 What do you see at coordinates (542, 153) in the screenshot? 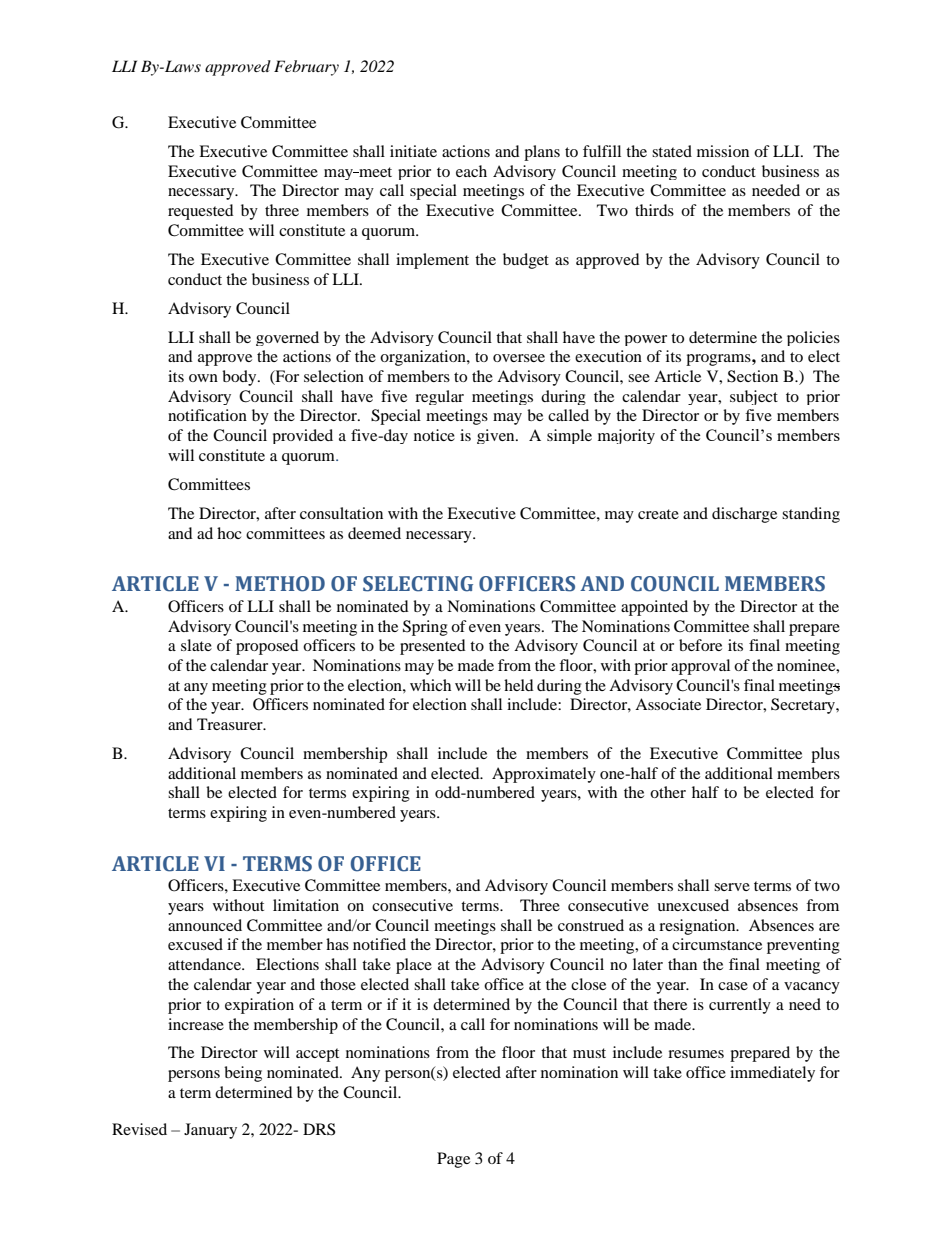
I see `plans` at bounding box center [542, 153].
